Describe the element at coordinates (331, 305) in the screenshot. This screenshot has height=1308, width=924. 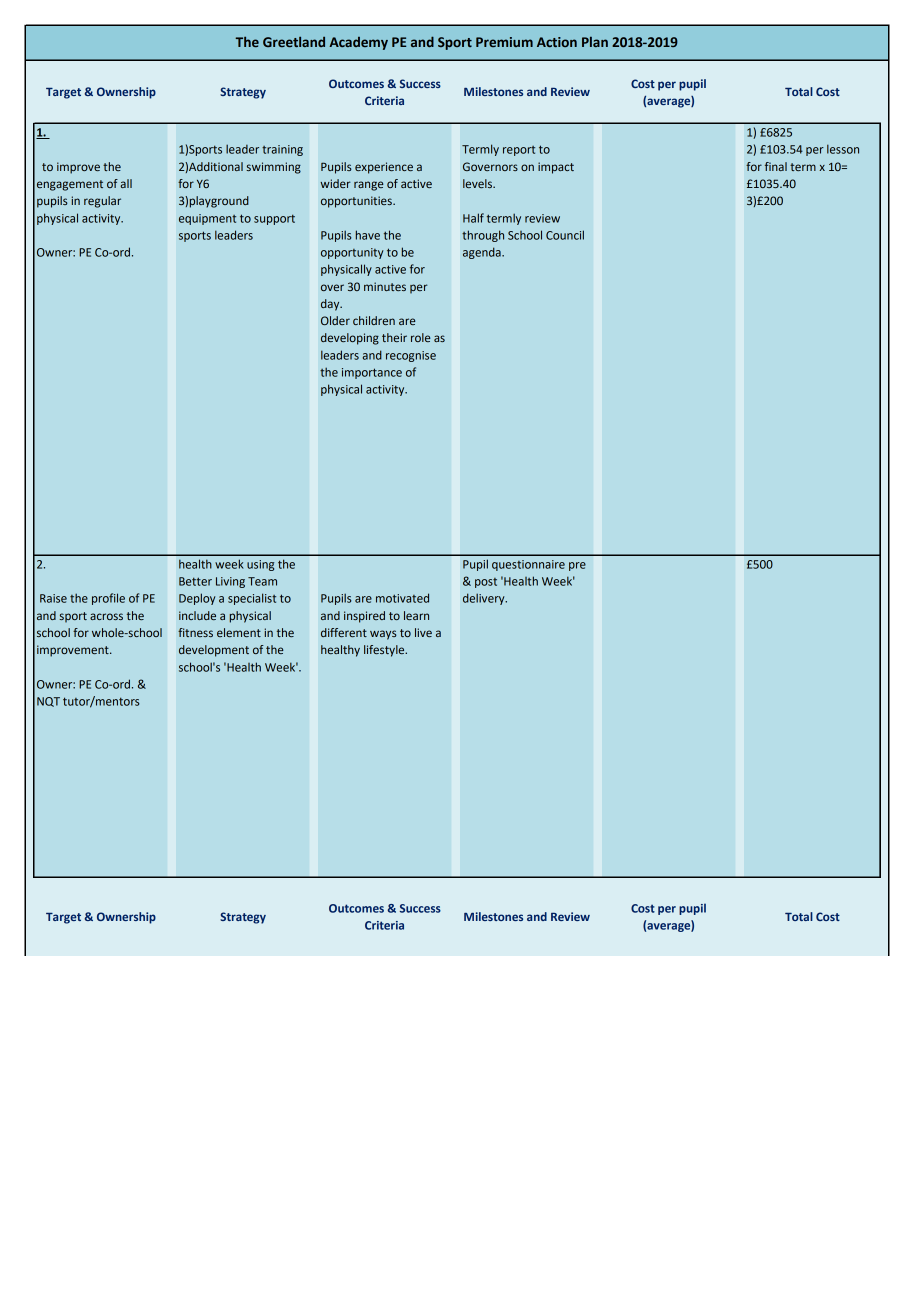
I see `day` at that location.
